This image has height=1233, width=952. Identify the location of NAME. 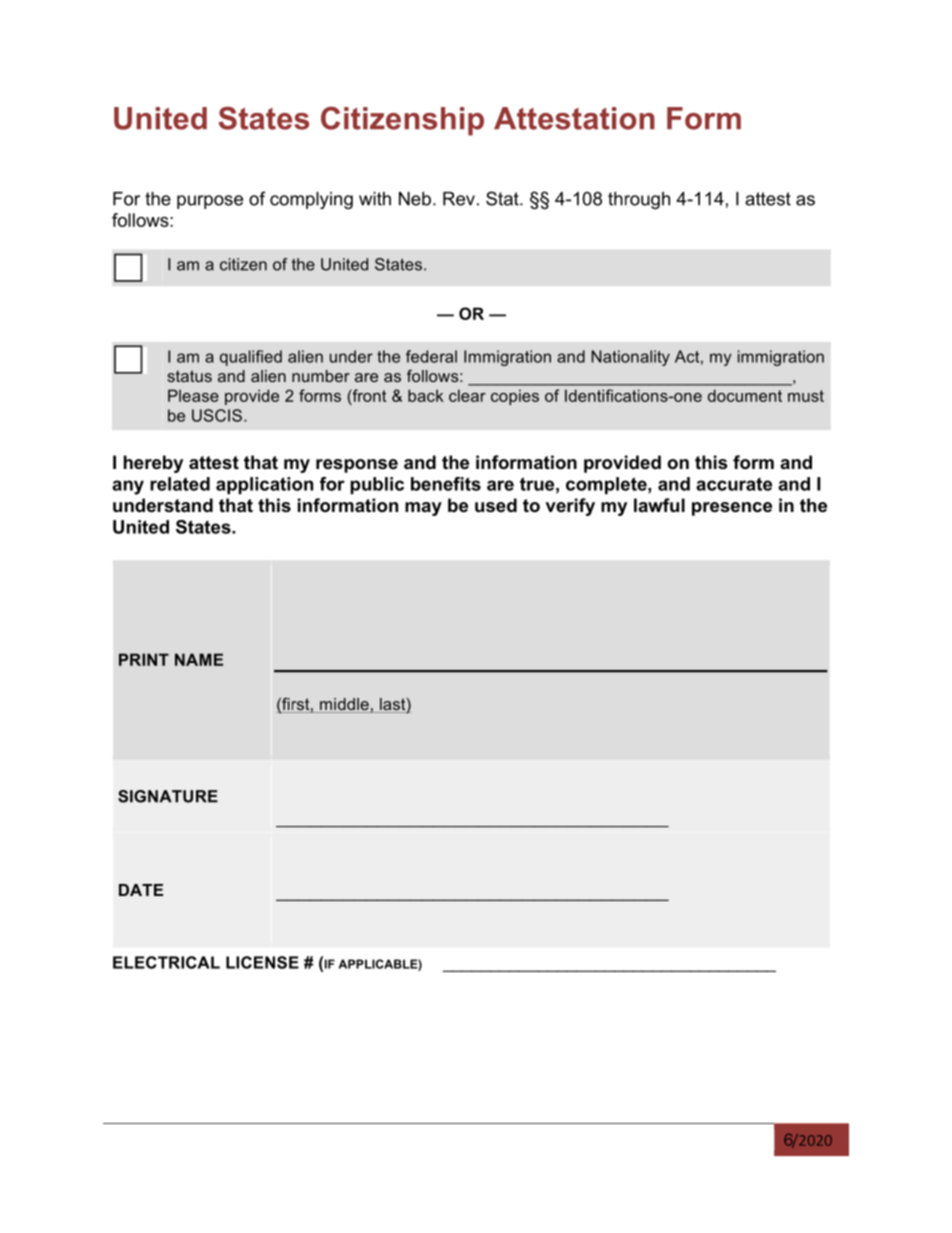
(199, 659).
